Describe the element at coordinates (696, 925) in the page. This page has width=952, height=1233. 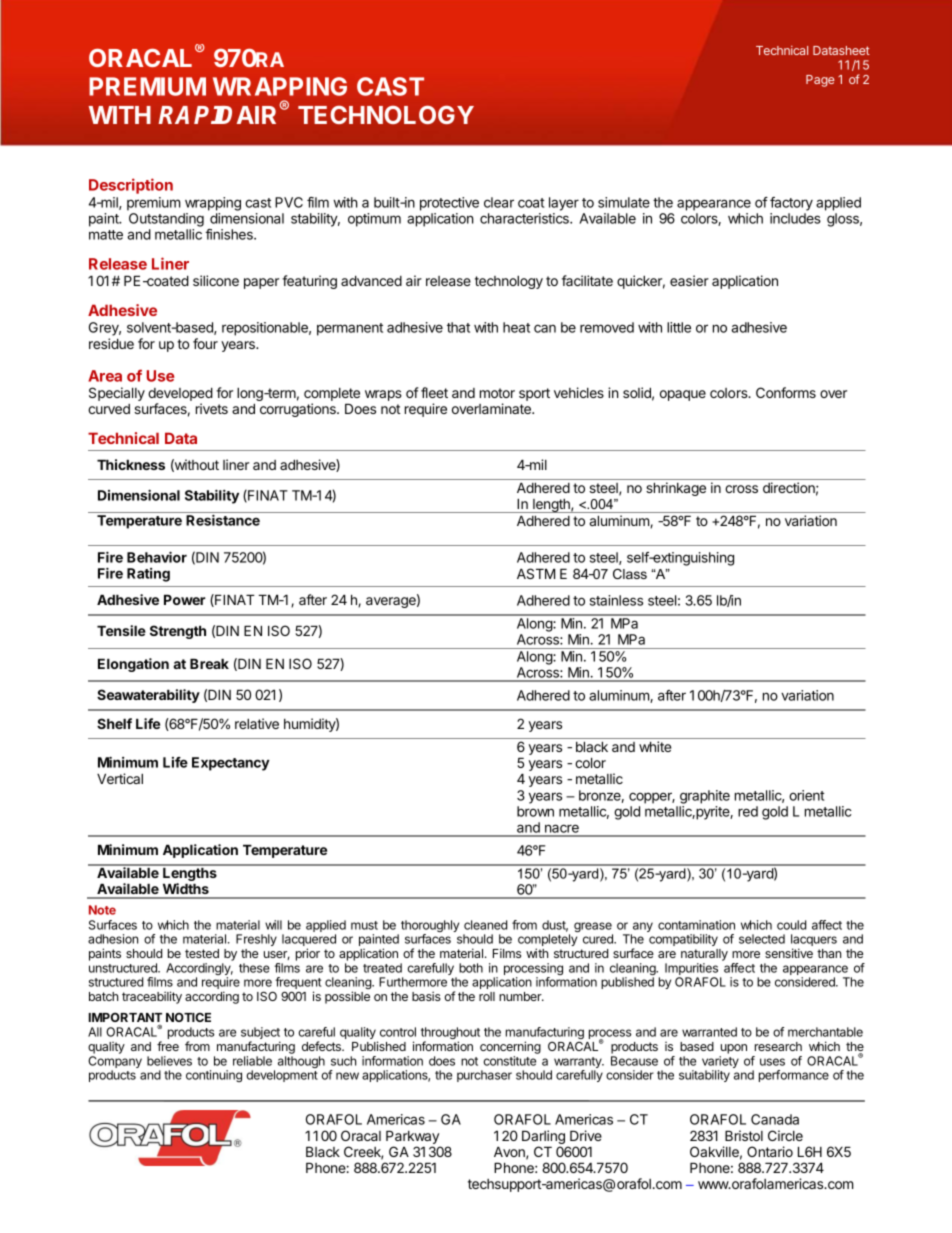
I see `contamination` at that location.
